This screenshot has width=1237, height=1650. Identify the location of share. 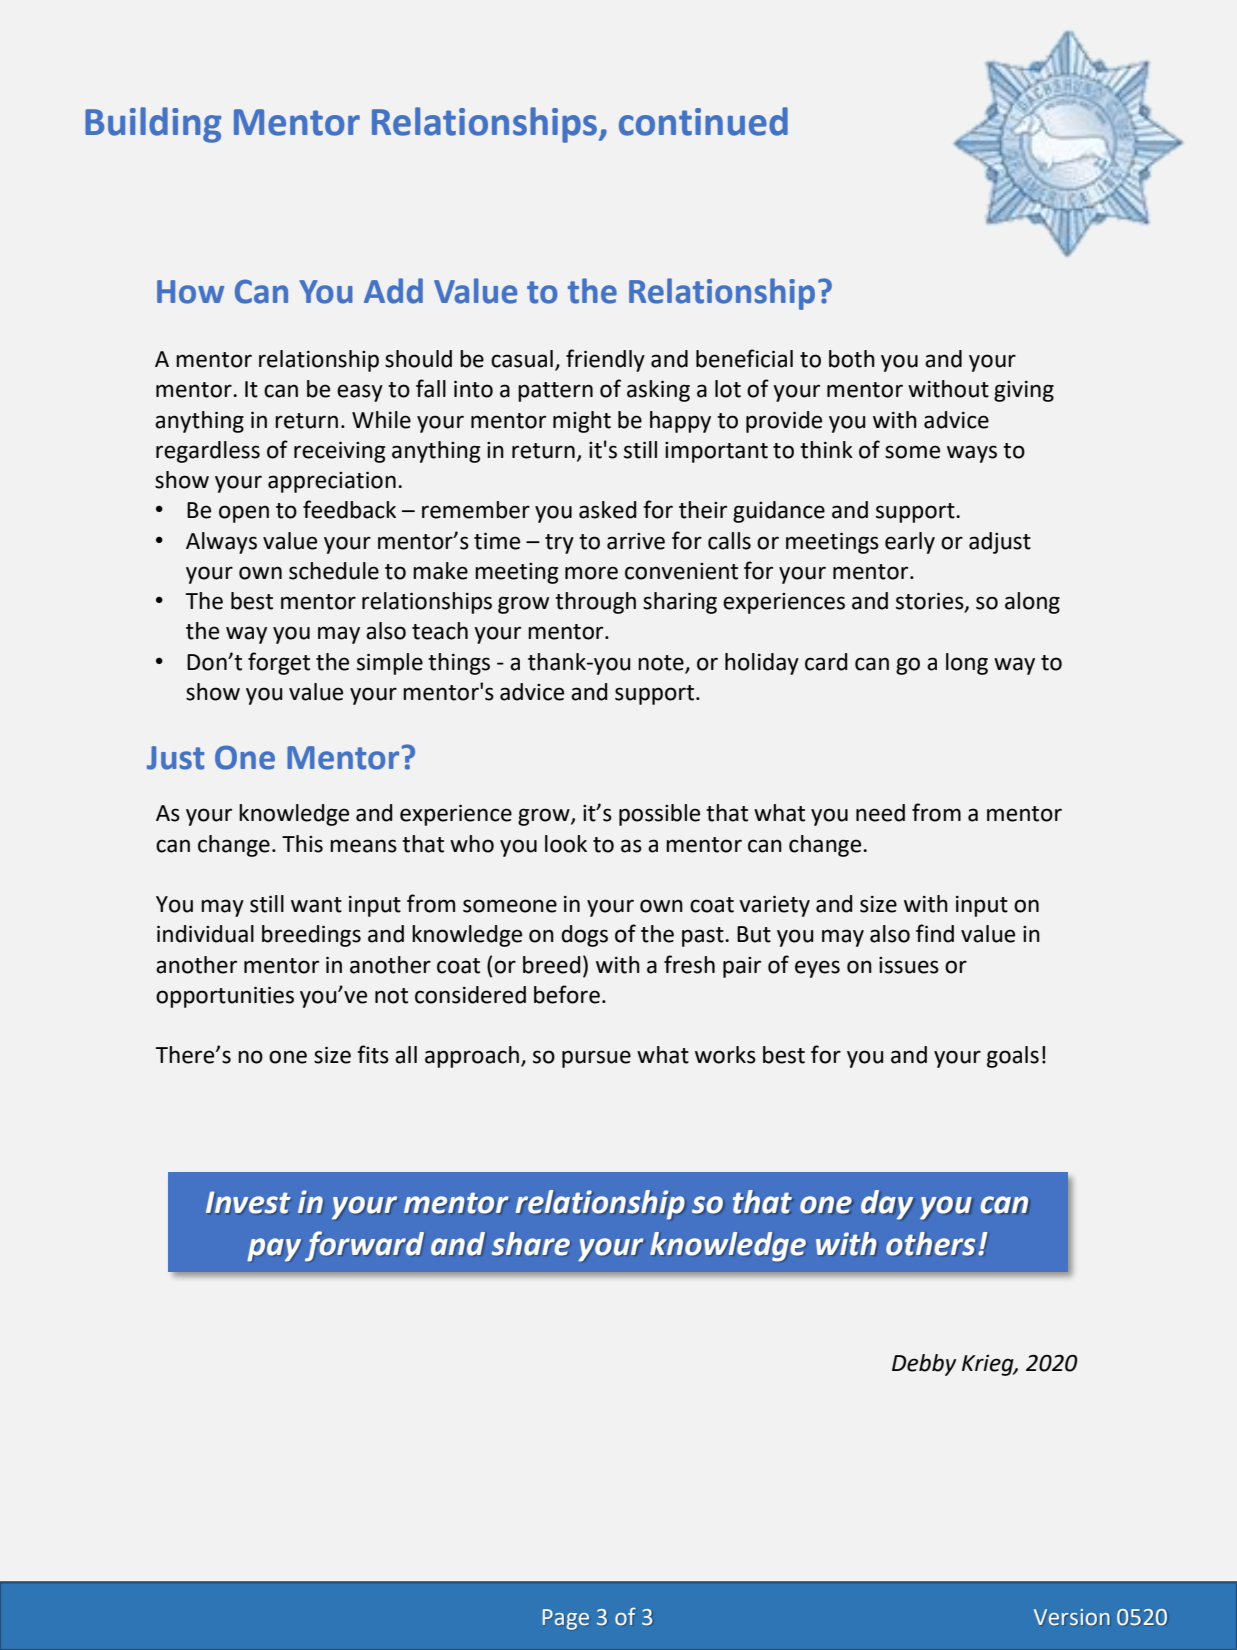
(531, 1244).
